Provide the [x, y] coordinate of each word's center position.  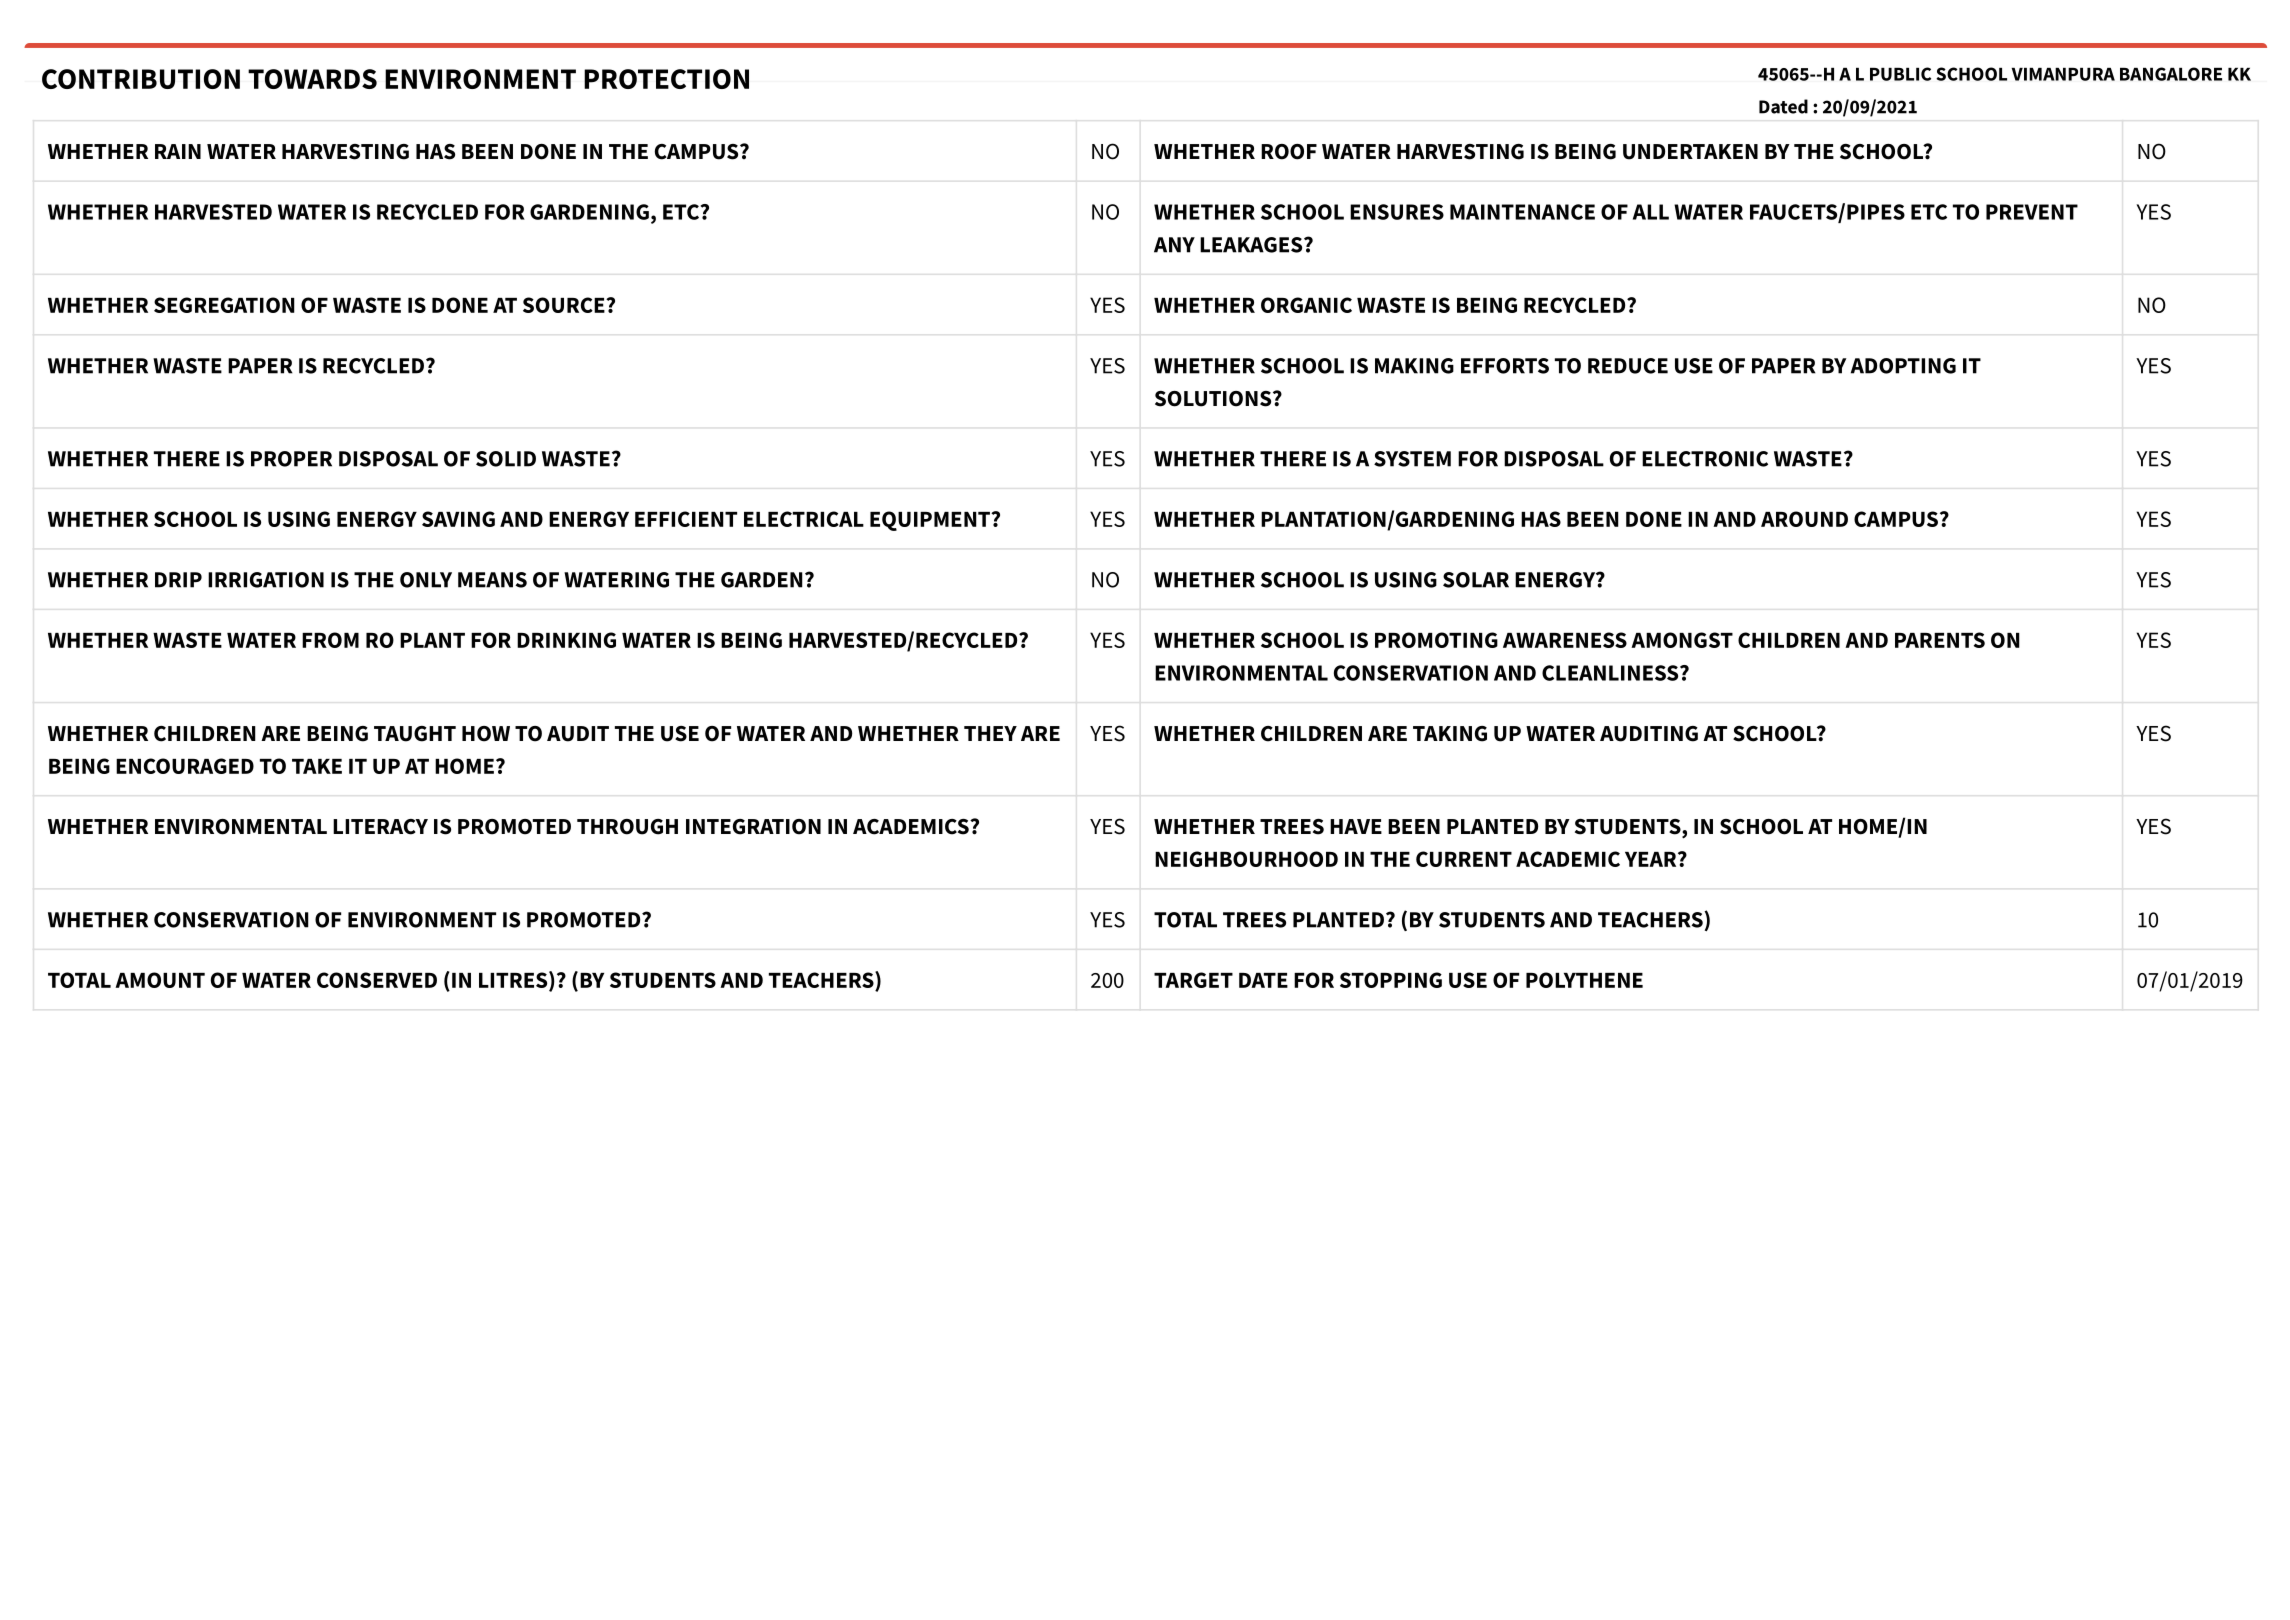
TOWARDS [312, 79]
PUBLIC [1900, 74]
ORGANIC [1306, 305]
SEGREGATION [224, 305]
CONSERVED [377, 980]
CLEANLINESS [1611, 673]
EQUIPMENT [931, 521]
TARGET [1193, 980]
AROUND [1804, 519]
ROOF [1289, 152]
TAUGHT [415, 734]
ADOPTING [1903, 366]
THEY [990, 733]
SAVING [458, 519]
